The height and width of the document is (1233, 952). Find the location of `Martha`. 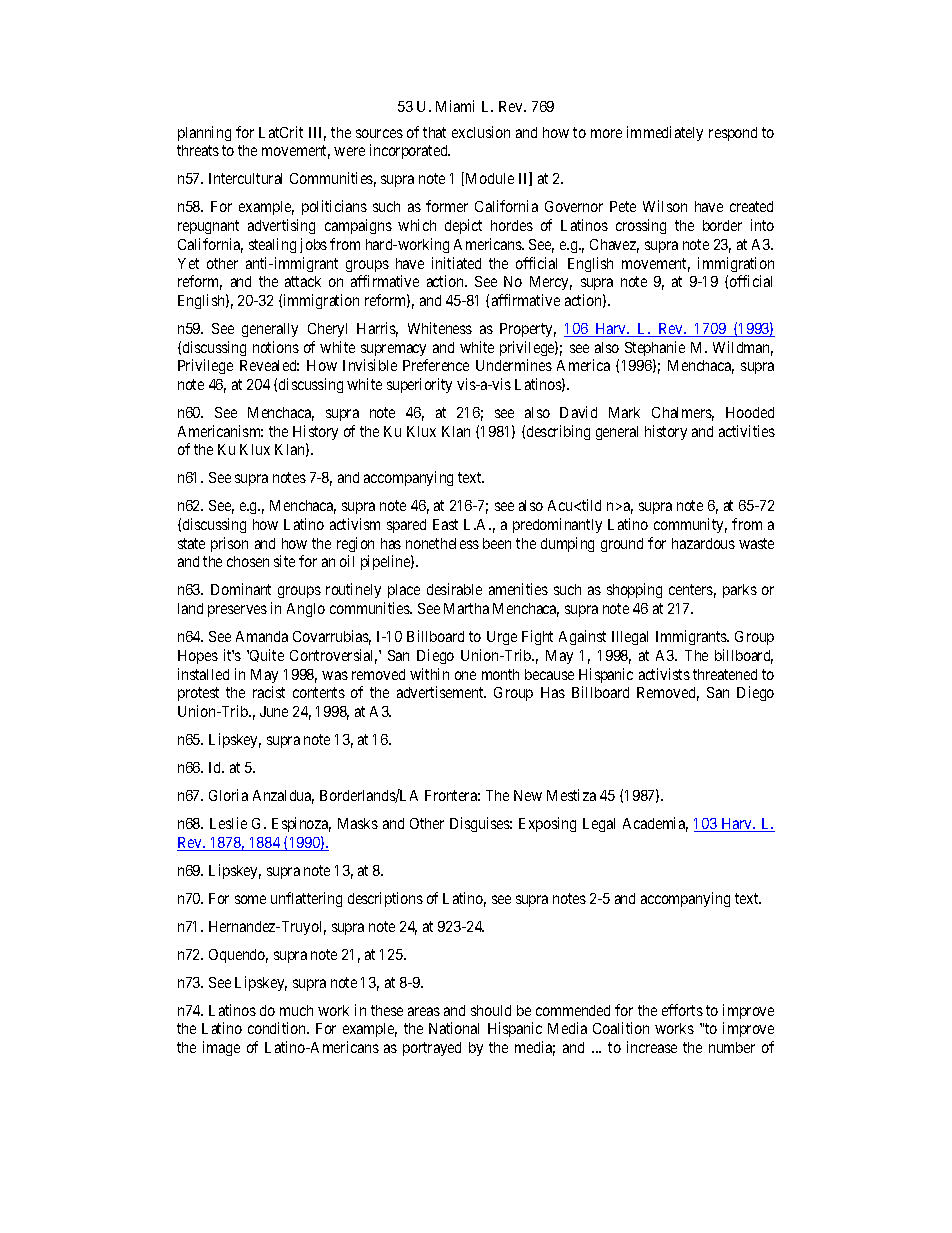

Martha is located at coordinates (466, 608).
